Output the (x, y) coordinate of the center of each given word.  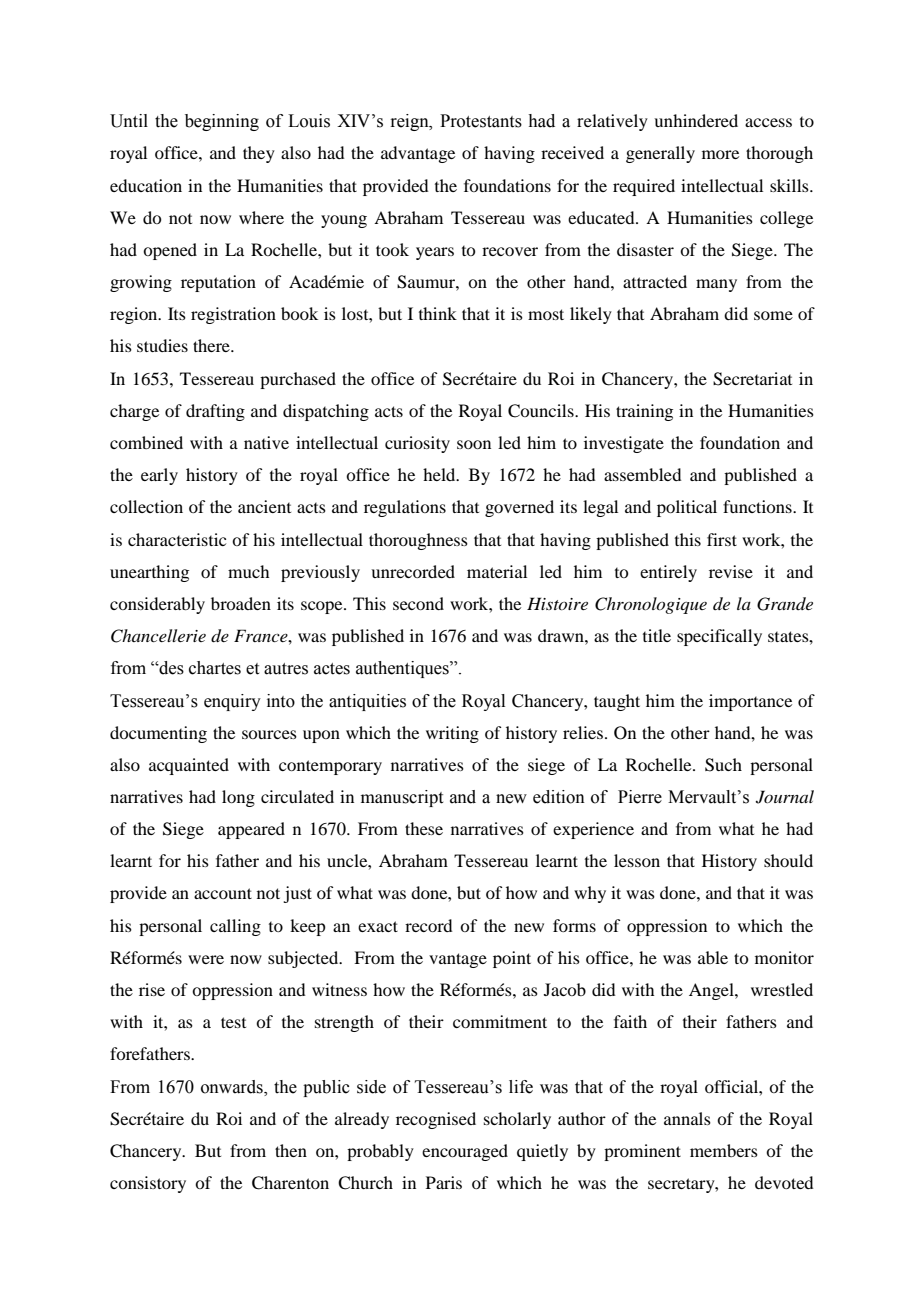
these (424, 828)
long (238, 798)
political (687, 508)
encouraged (465, 1152)
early (159, 476)
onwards (233, 1087)
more (720, 154)
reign (410, 122)
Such (723, 765)
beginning (222, 122)
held (440, 474)
